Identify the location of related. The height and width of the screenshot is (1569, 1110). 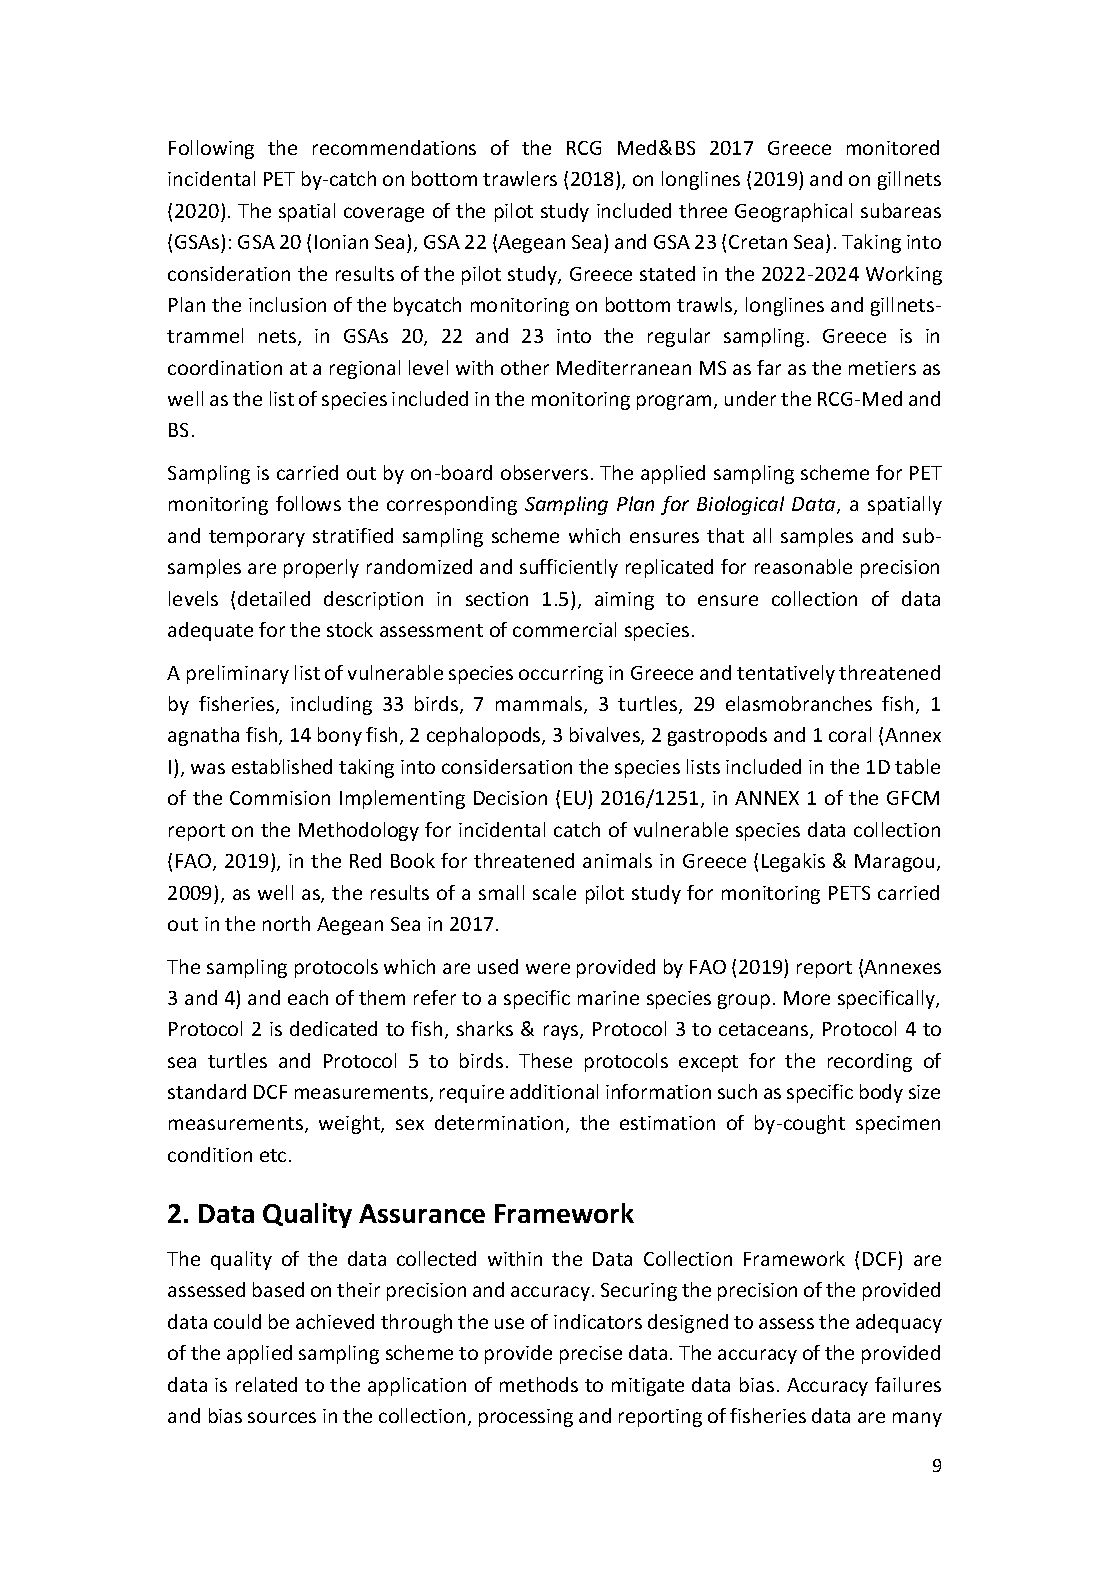
(266, 1384).
